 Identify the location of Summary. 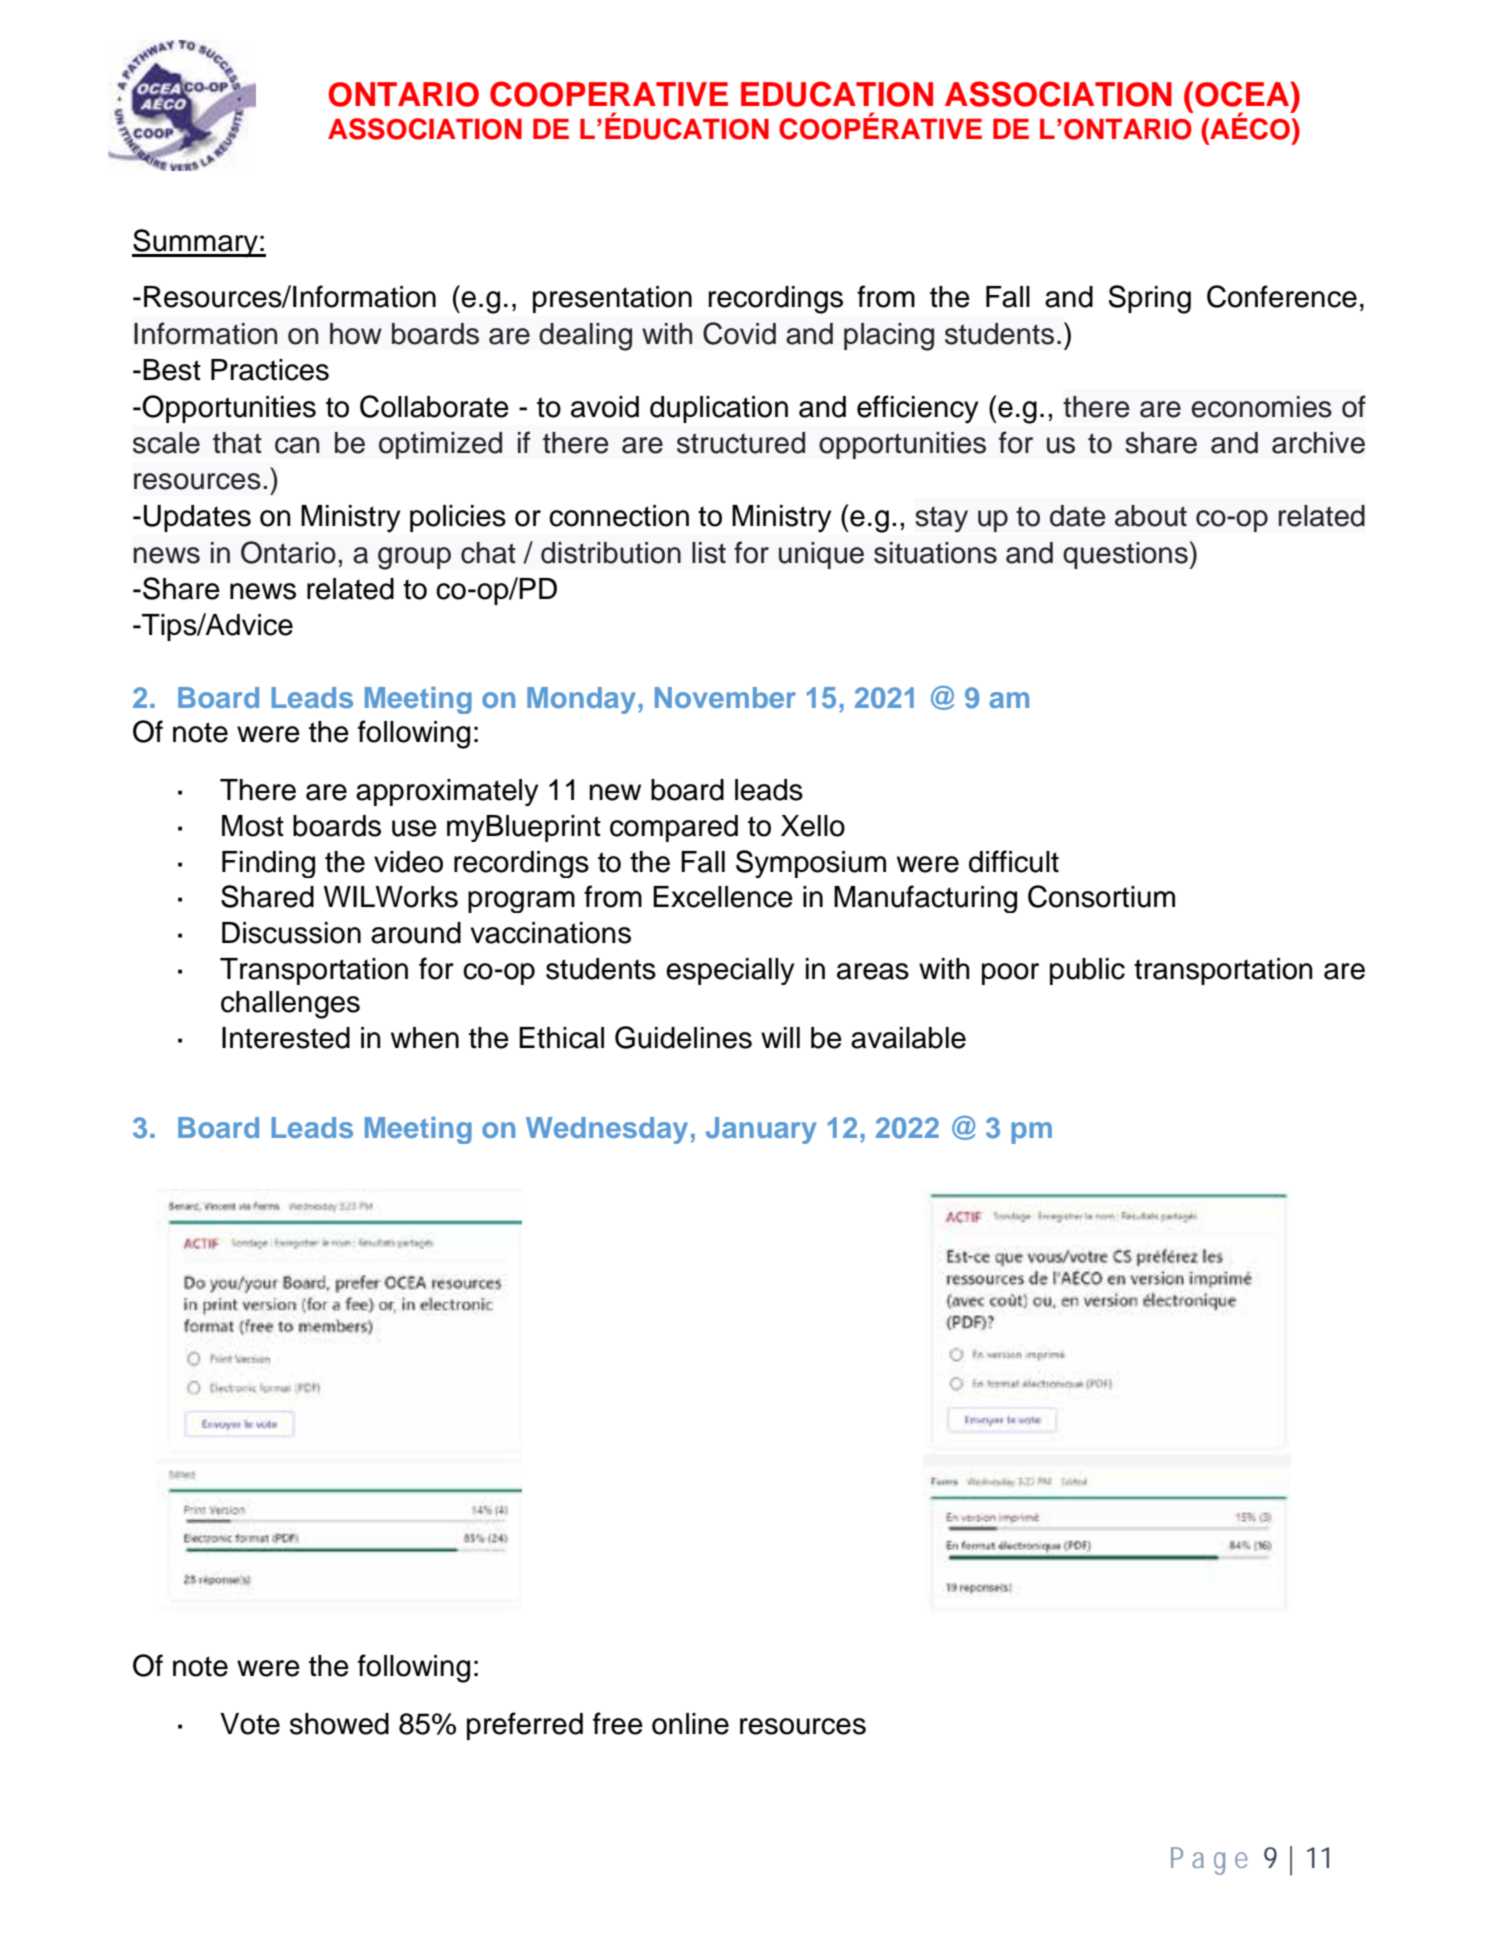
(196, 243).
